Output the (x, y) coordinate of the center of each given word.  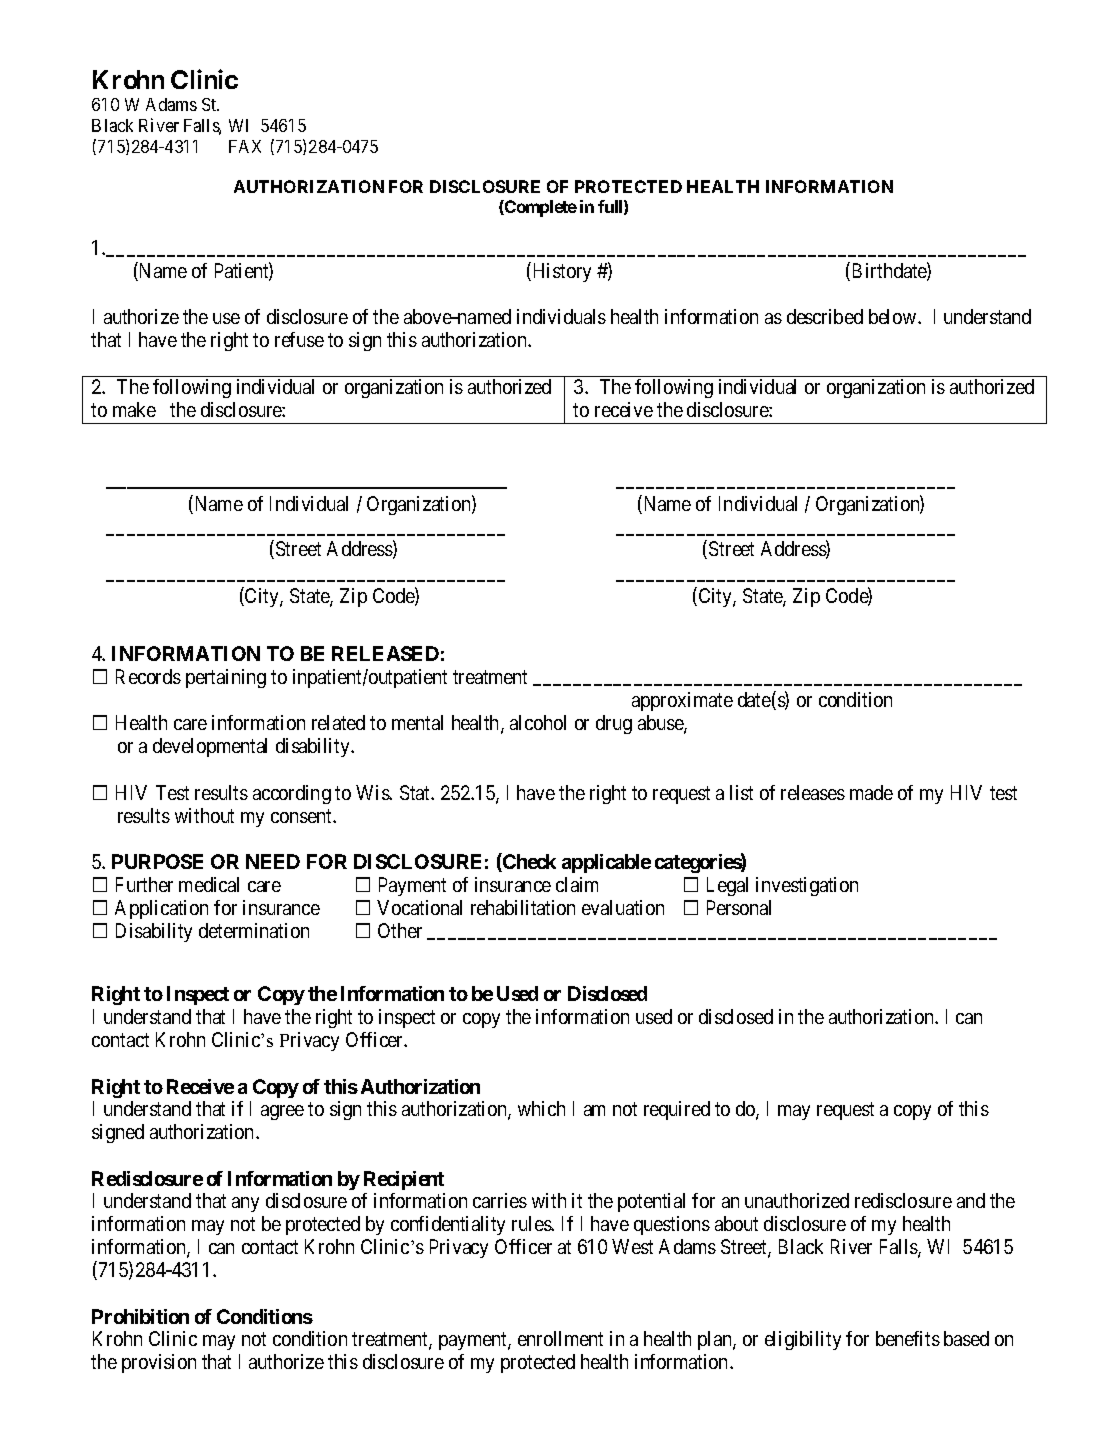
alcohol (538, 722)
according (292, 794)
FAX (245, 146)
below (894, 316)
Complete (540, 208)
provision (159, 1363)
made (871, 792)
